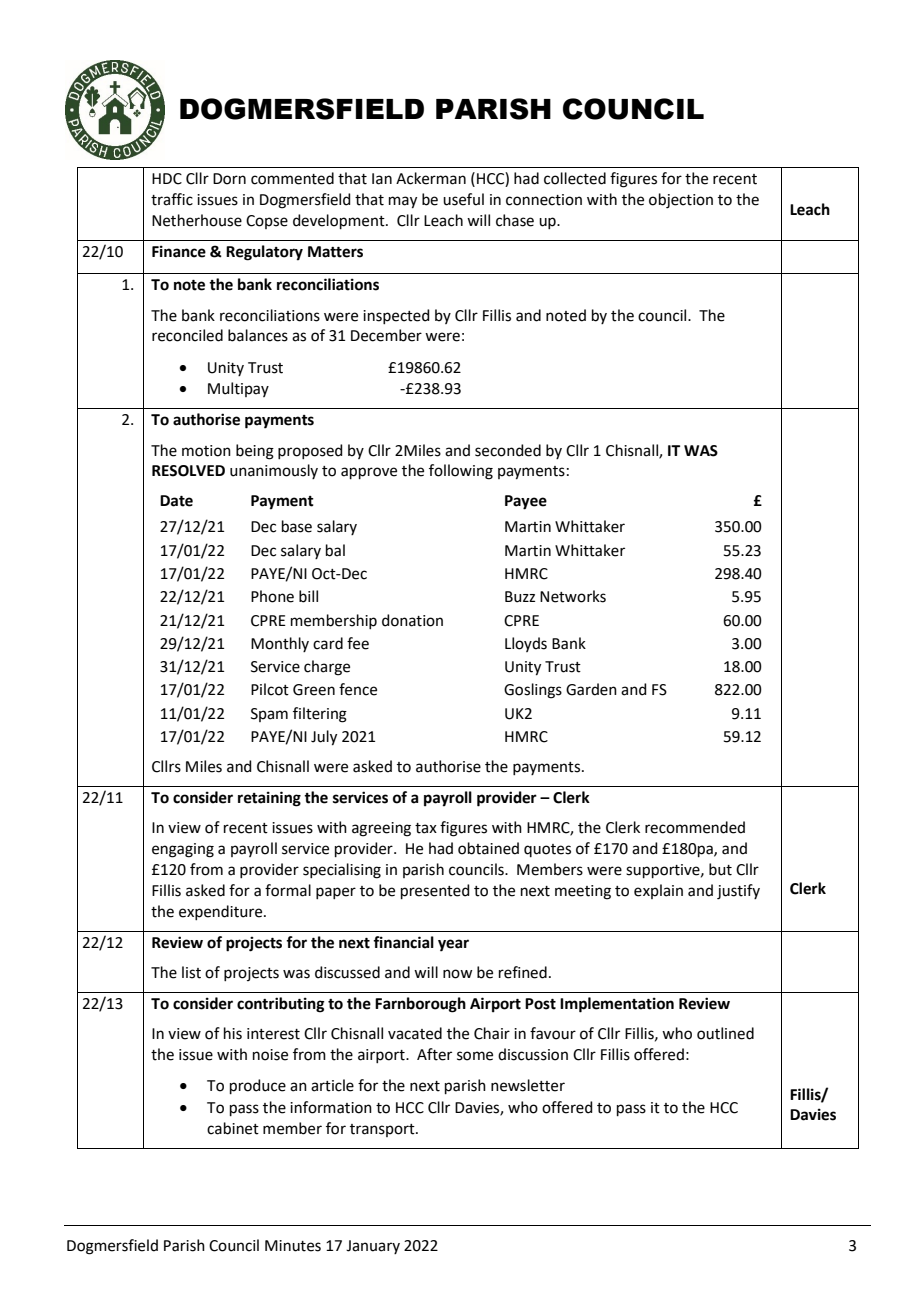 The width and height of the page is (924, 1308). Describe the element at coordinates (461, 472) in the page. I see `following` at that location.
